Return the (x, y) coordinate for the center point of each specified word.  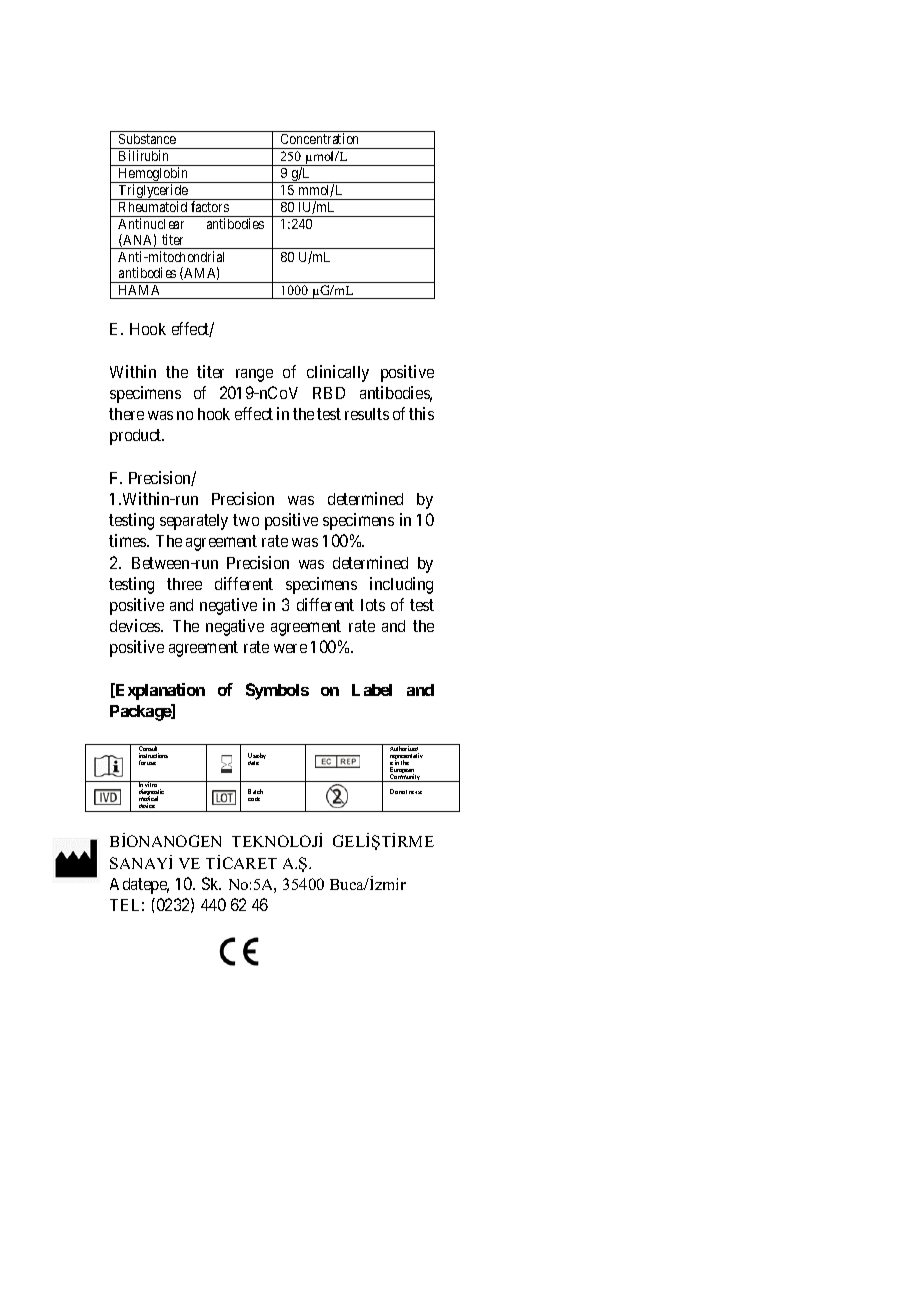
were (290, 648)
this (421, 413)
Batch (255, 791)
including (401, 585)
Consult (149, 749)
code (254, 799)
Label (372, 690)
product (137, 437)
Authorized (404, 749)
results (367, 414)
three (184, 584)
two (246, 520)
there (126, 414)
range (254, 375)
